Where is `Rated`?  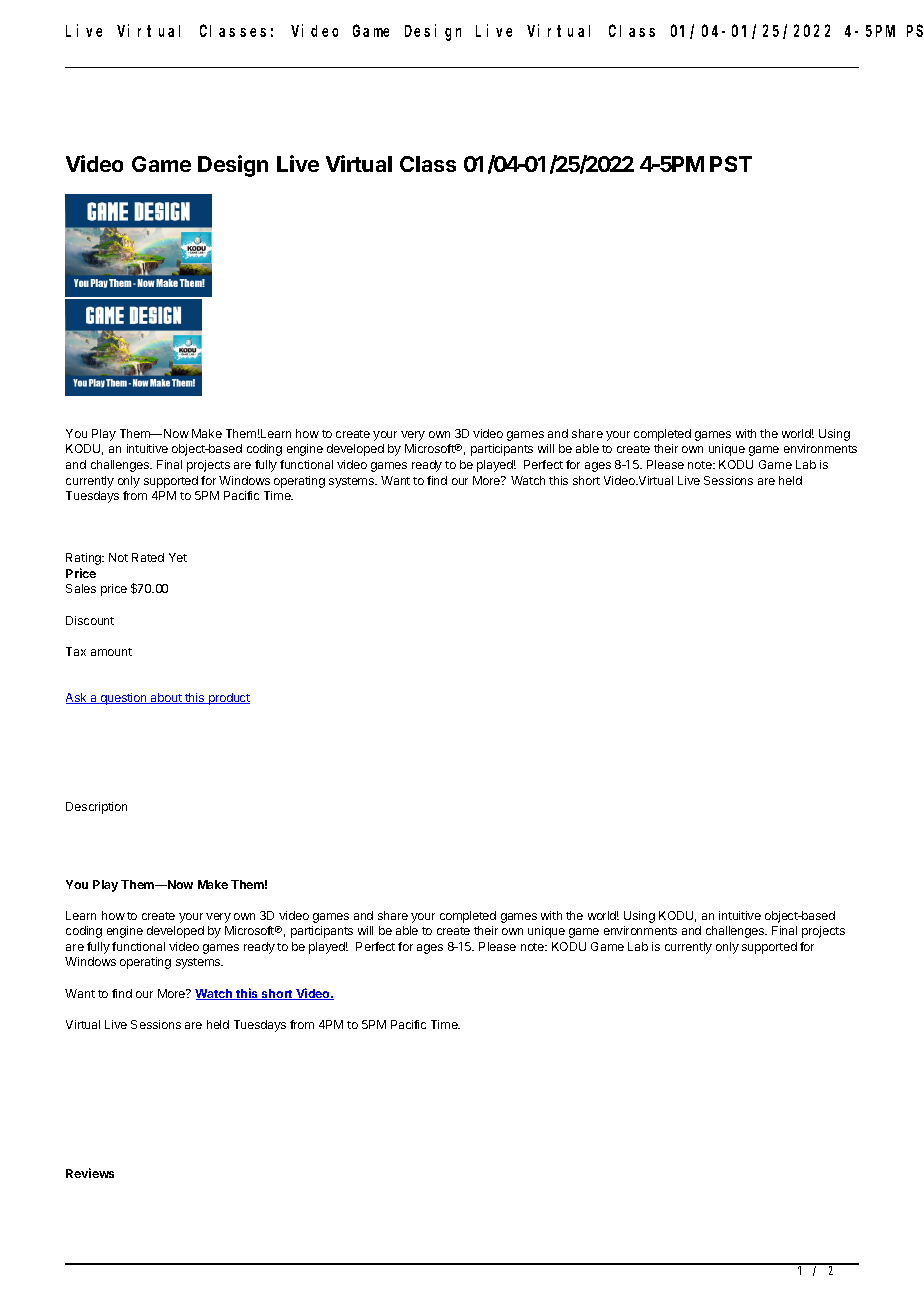
Rated is located at coordinates (148, 557).
